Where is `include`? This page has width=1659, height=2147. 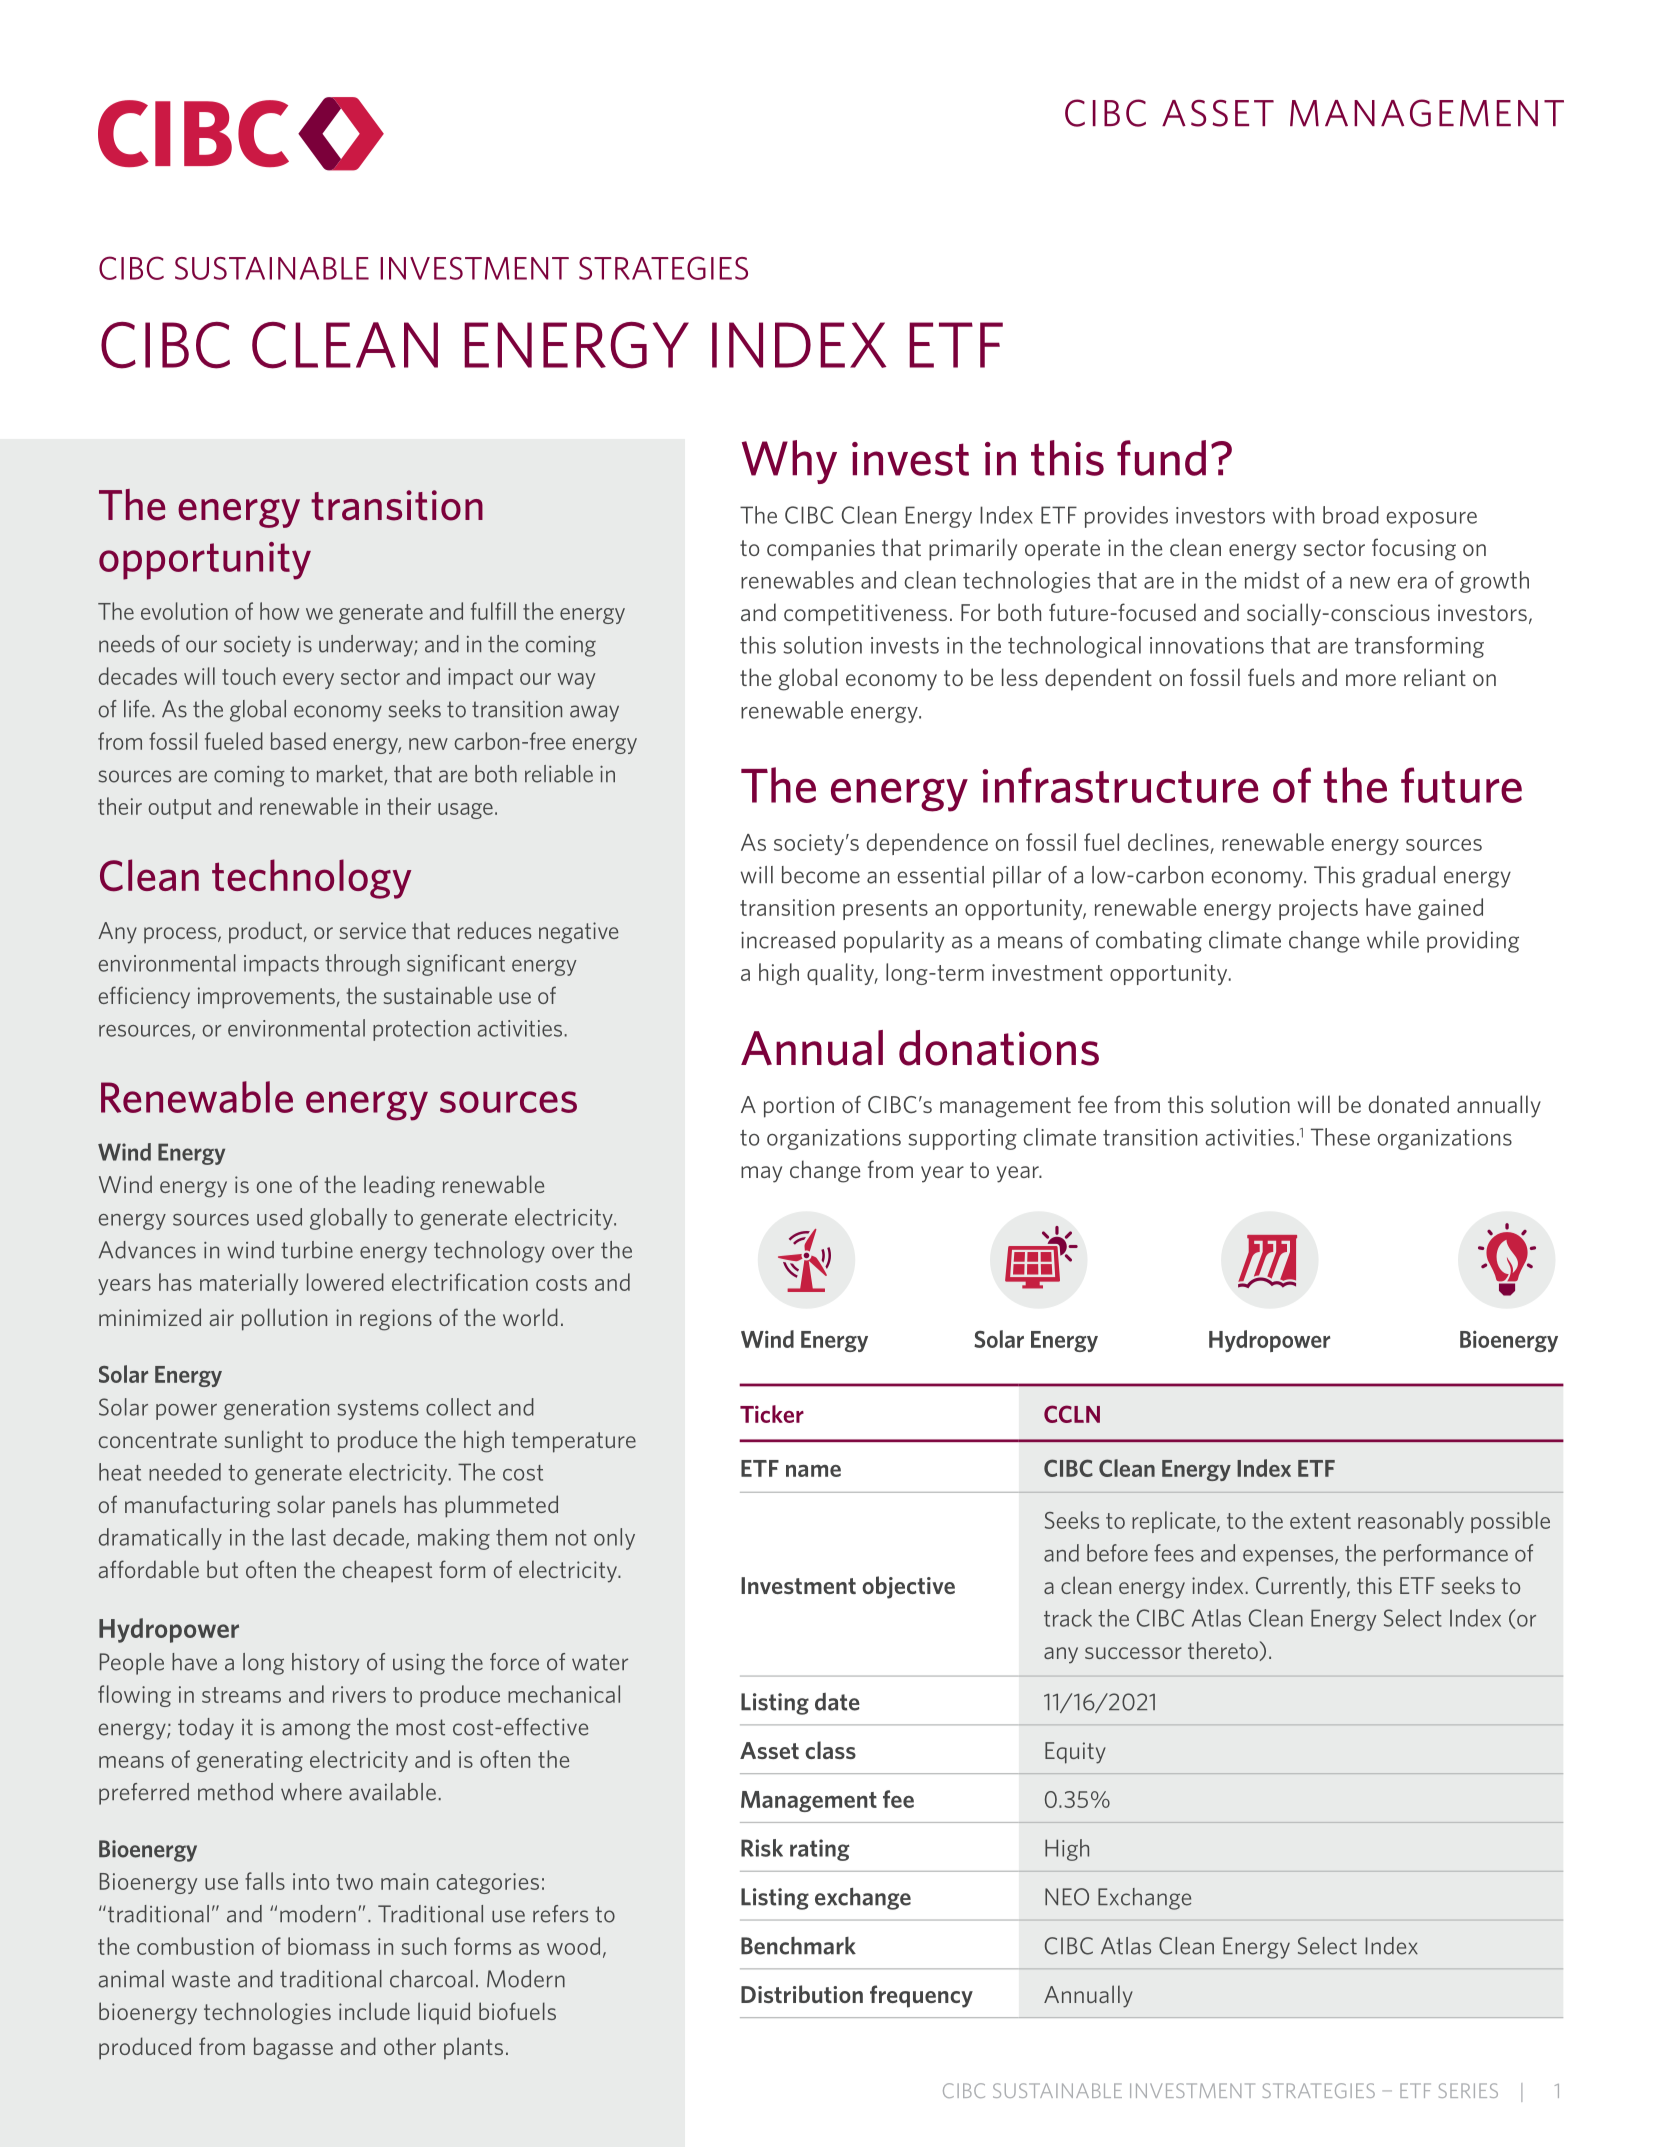
include is located at coordinates (374, 2011).
